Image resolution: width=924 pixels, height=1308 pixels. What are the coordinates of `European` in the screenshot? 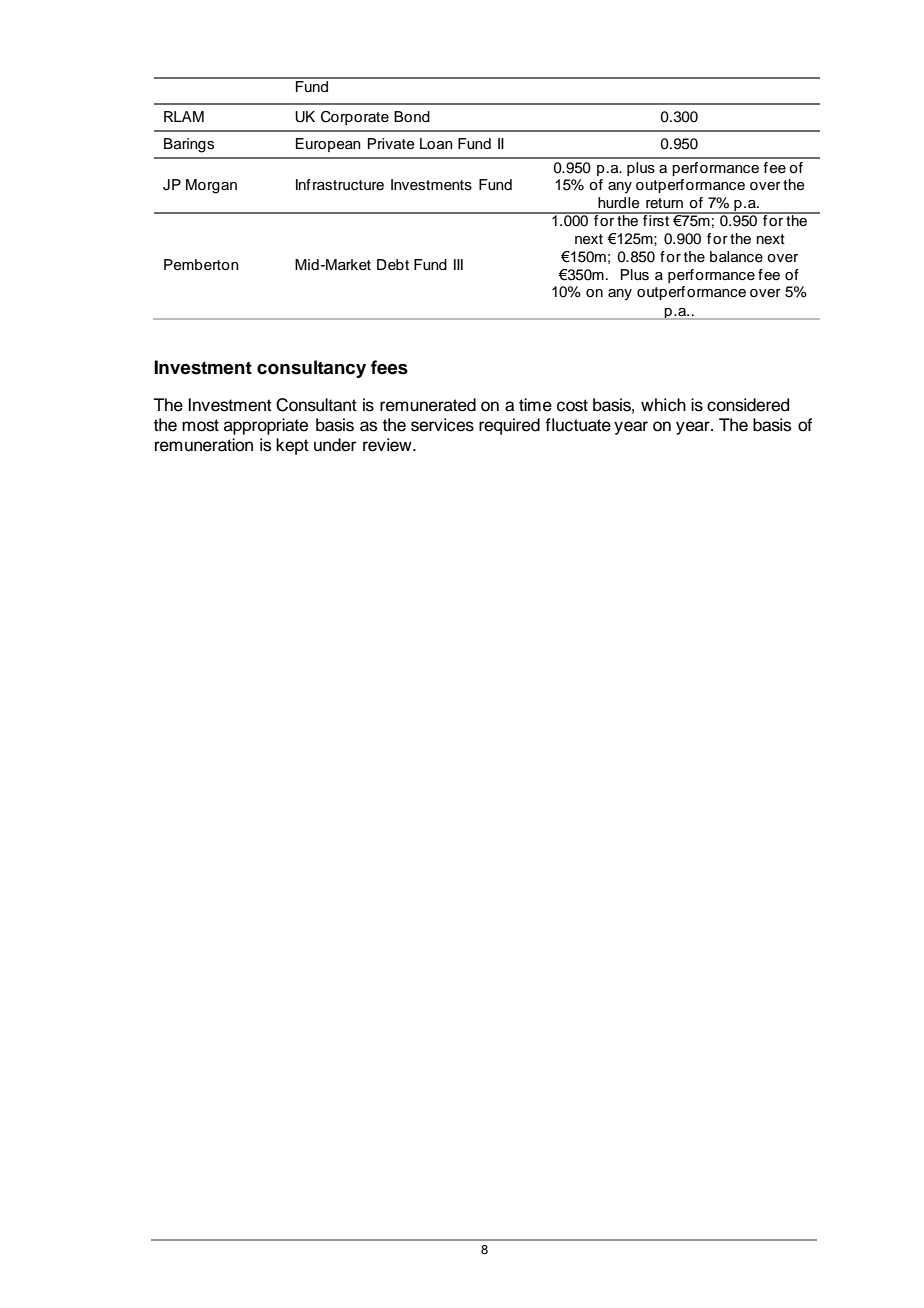 It's located at (328, 145).
